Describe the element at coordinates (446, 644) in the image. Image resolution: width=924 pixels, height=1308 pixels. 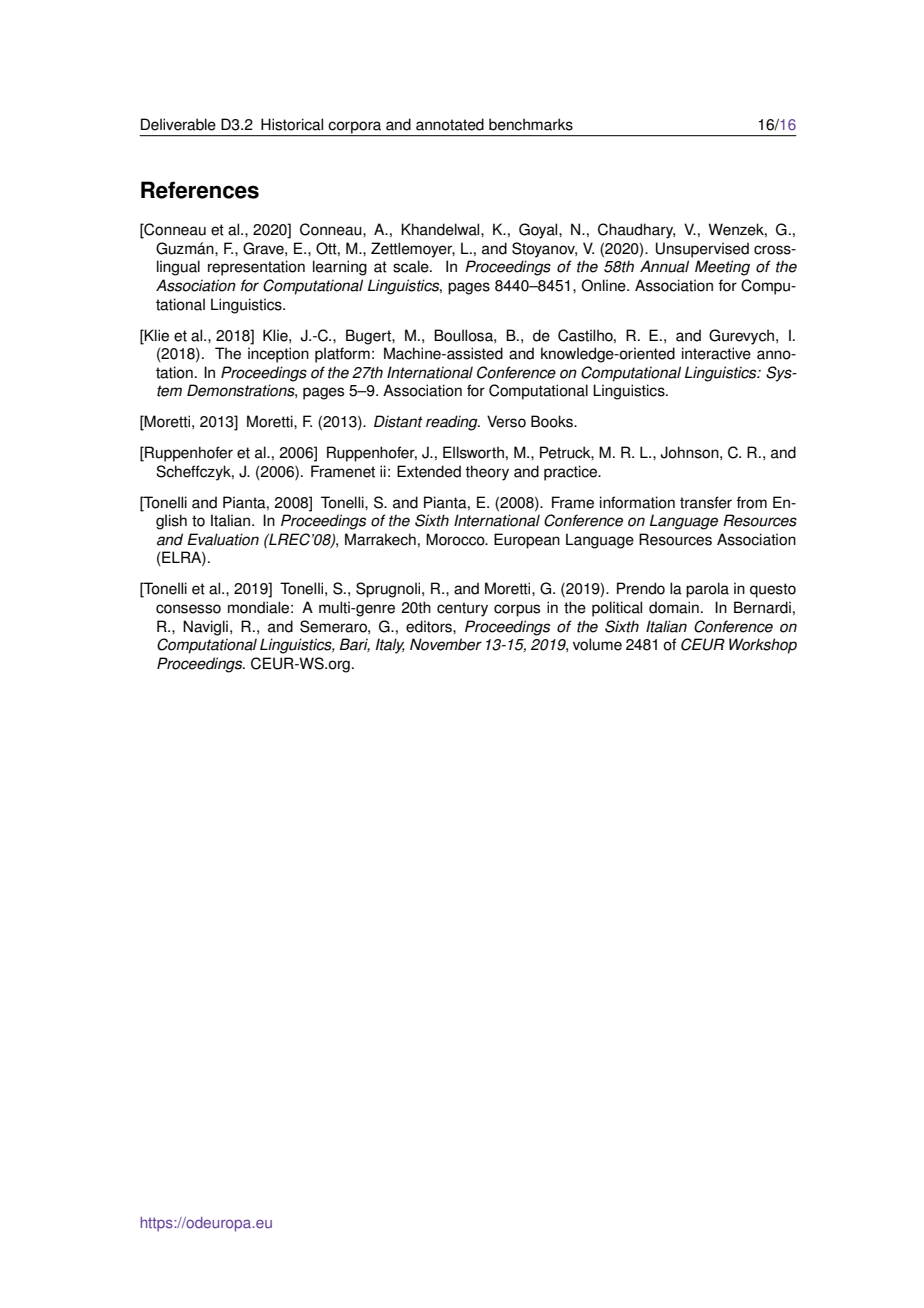
I see `November` at that location.
